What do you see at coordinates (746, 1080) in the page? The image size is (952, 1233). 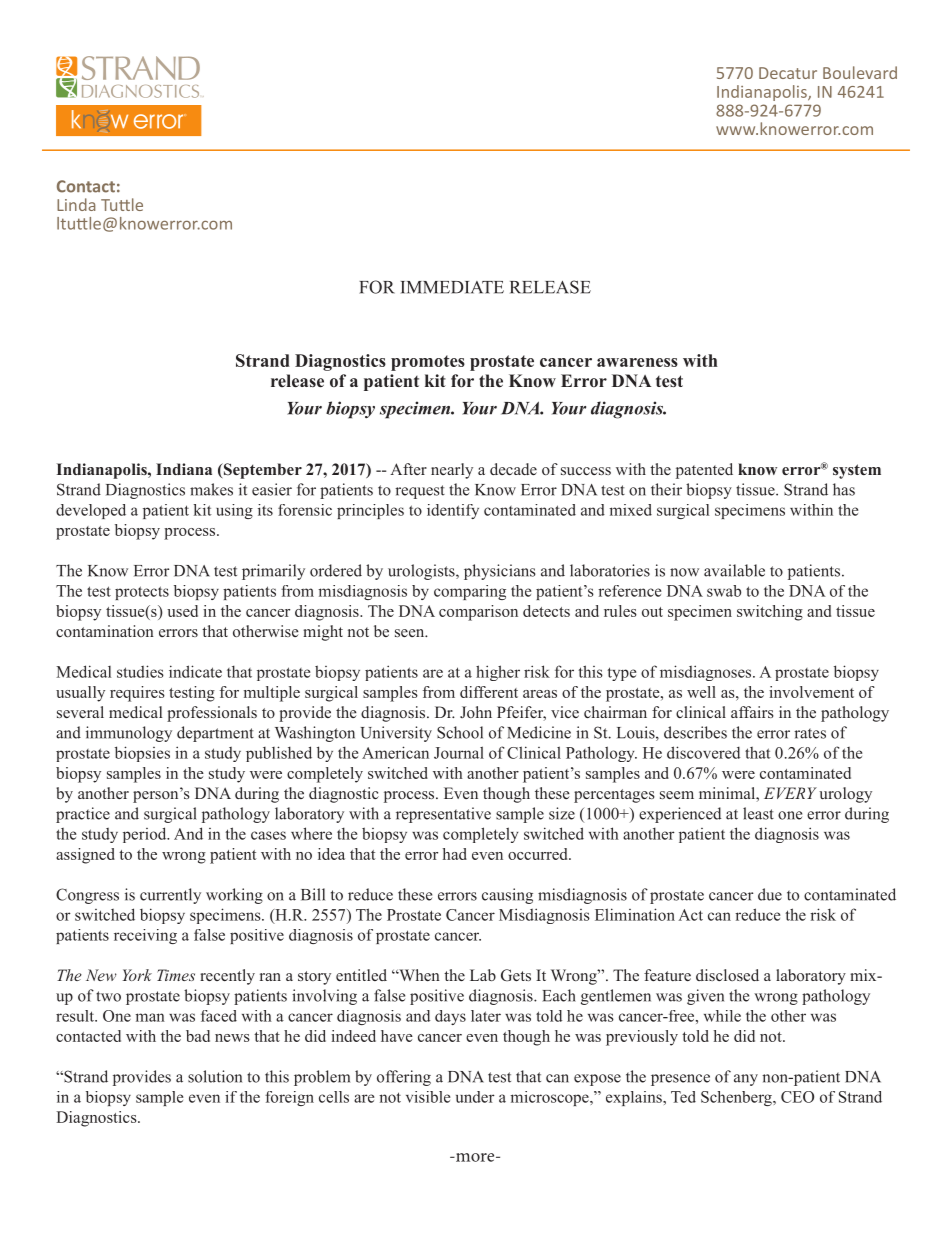 I see `any` at bounding box center [746, 1080].
